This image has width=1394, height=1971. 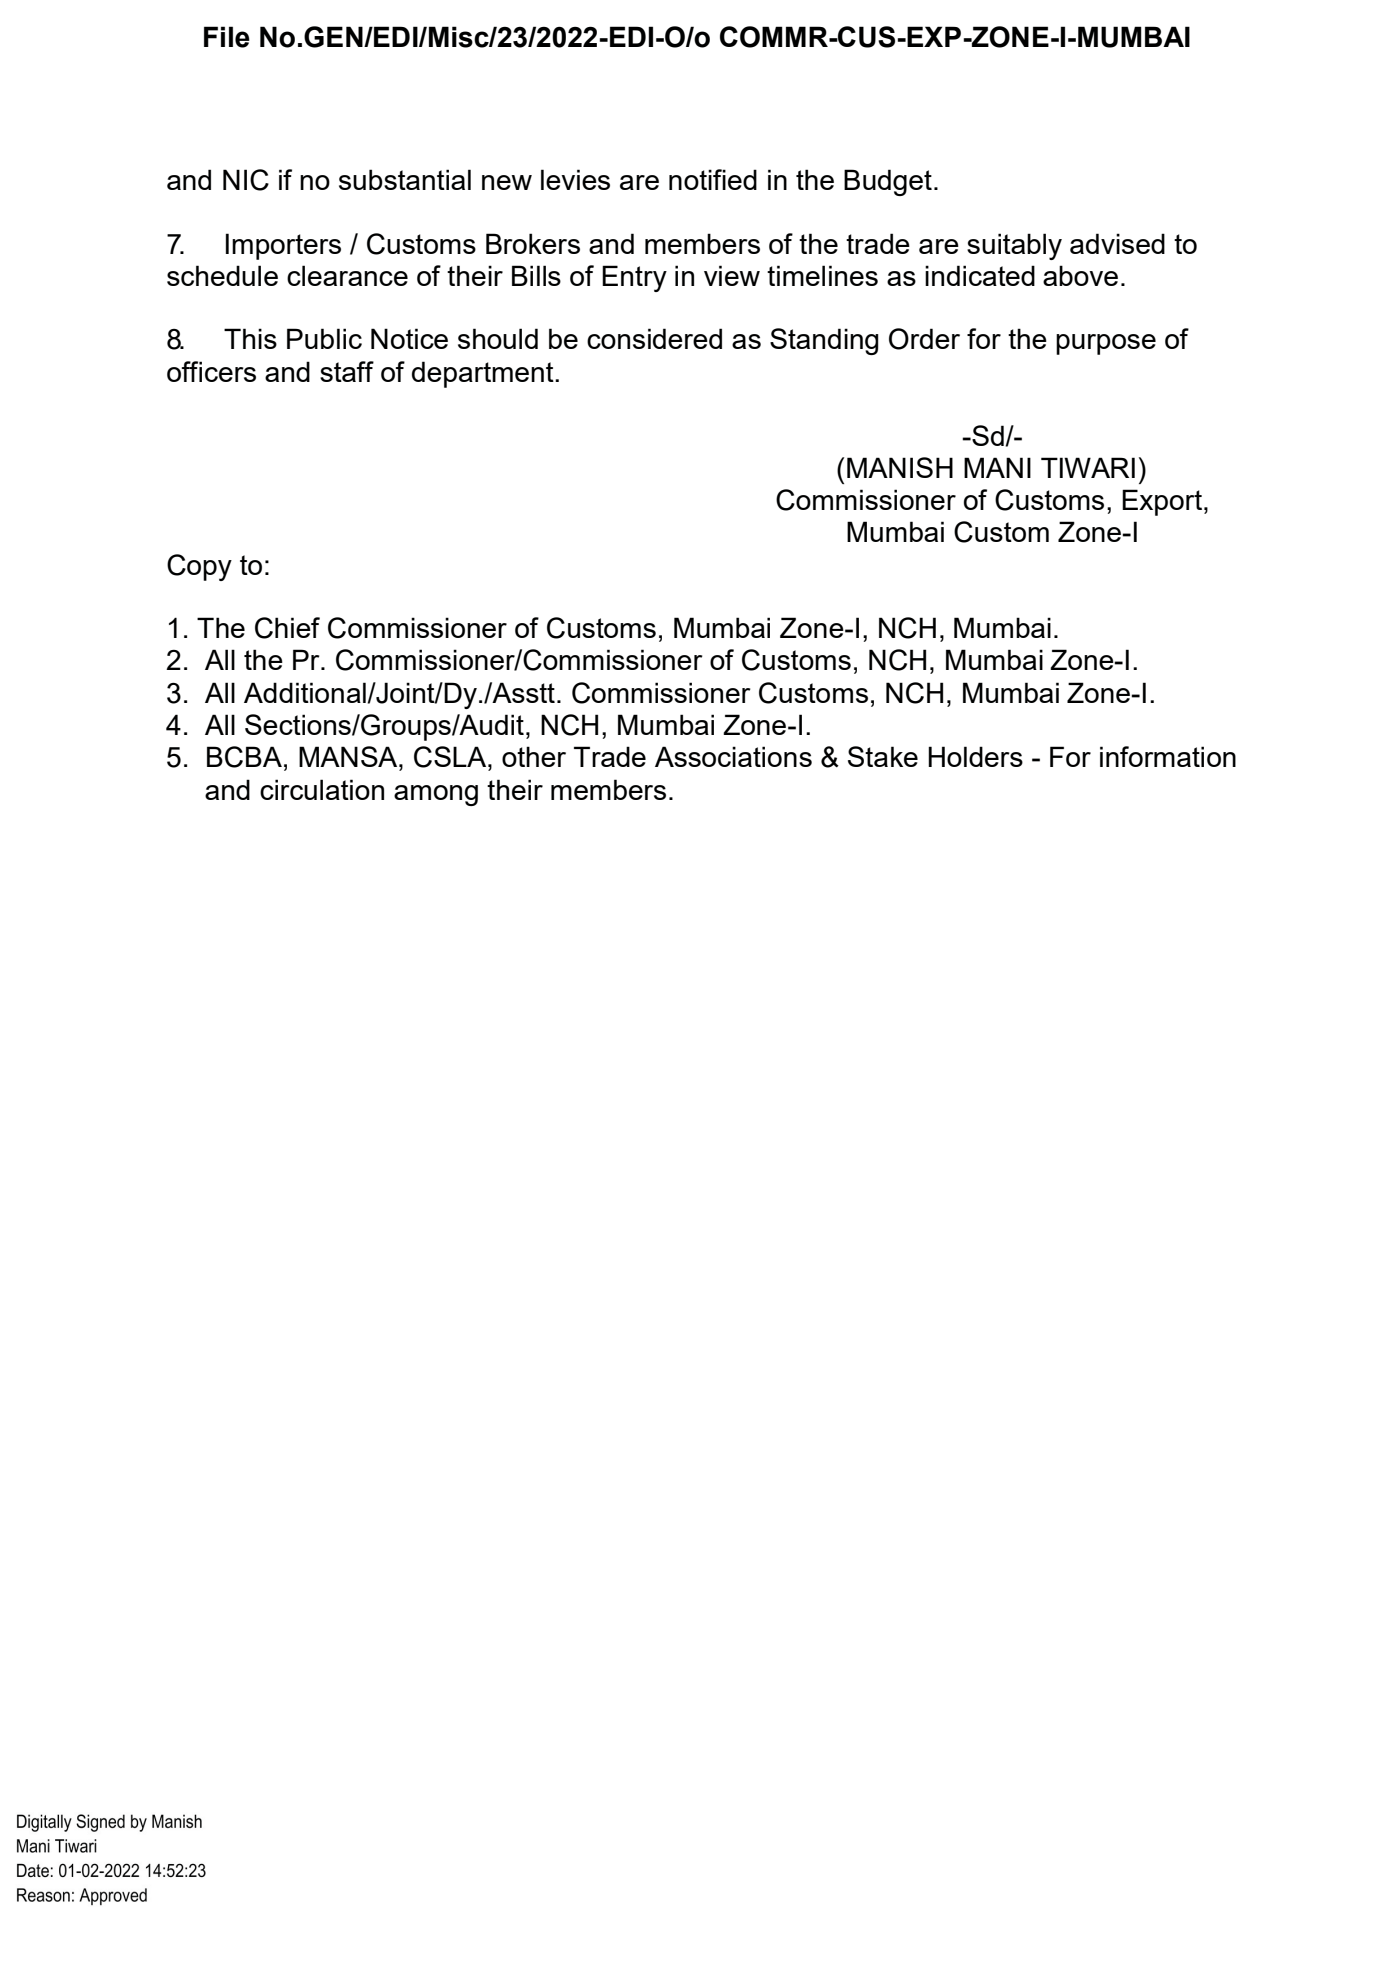 I want to click on File, so click(x=227, y=37).
